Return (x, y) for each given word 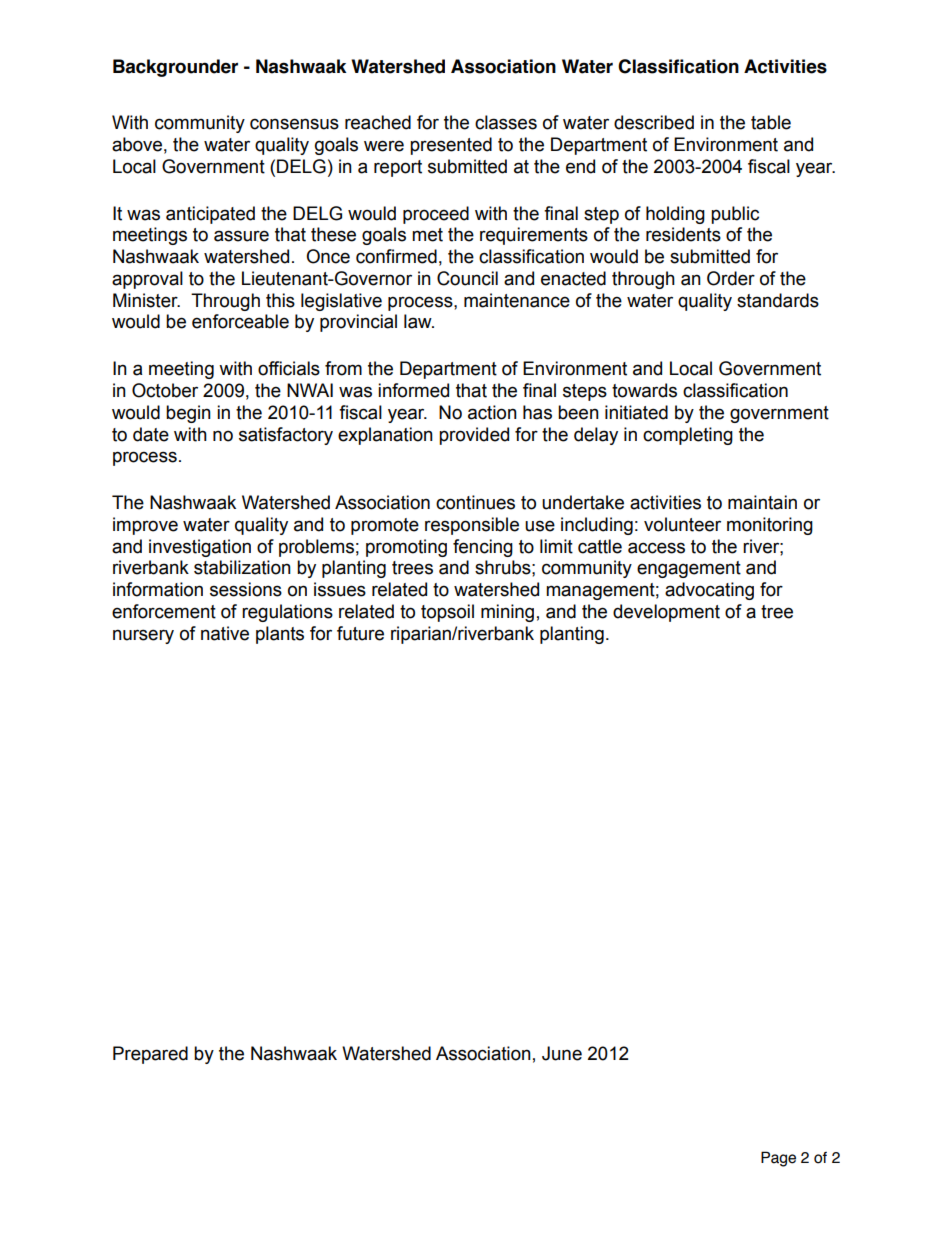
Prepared (150, 1055)
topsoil (447, 613)
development (666, 613)
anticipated (210, 215)
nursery (143, 636)
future (360, 633)
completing (688, 436)
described (654, 122)
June (562, 1053)
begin (188, 414)
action (492, 412)
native (225, 633)
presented (451, 146)
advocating (709, 591)
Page (778, 1159)
